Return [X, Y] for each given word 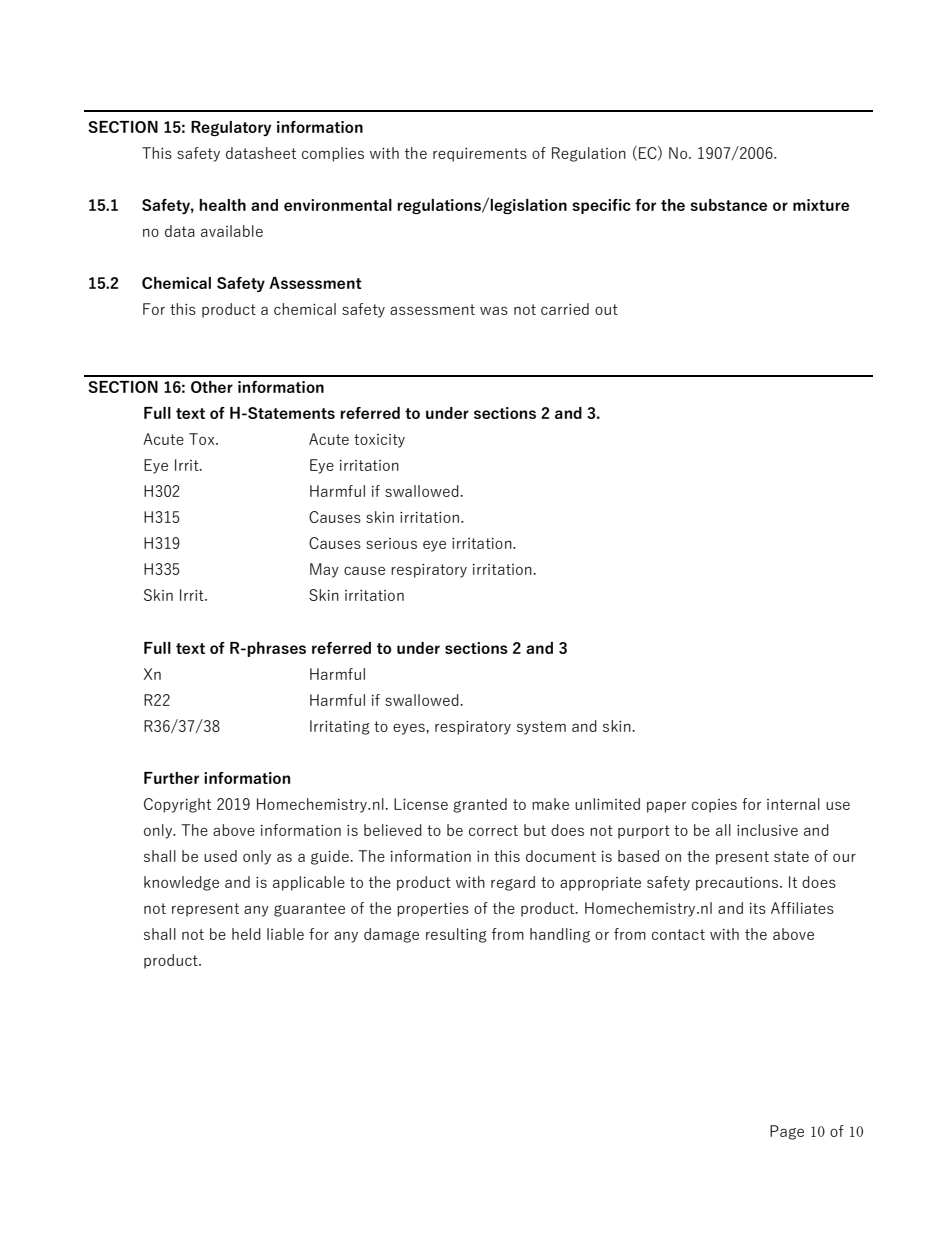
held [246, 934]
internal [793, 804]
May [324, 570]
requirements [480, 155]
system [541, 728]
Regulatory [231, 128]
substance [728, 205]
